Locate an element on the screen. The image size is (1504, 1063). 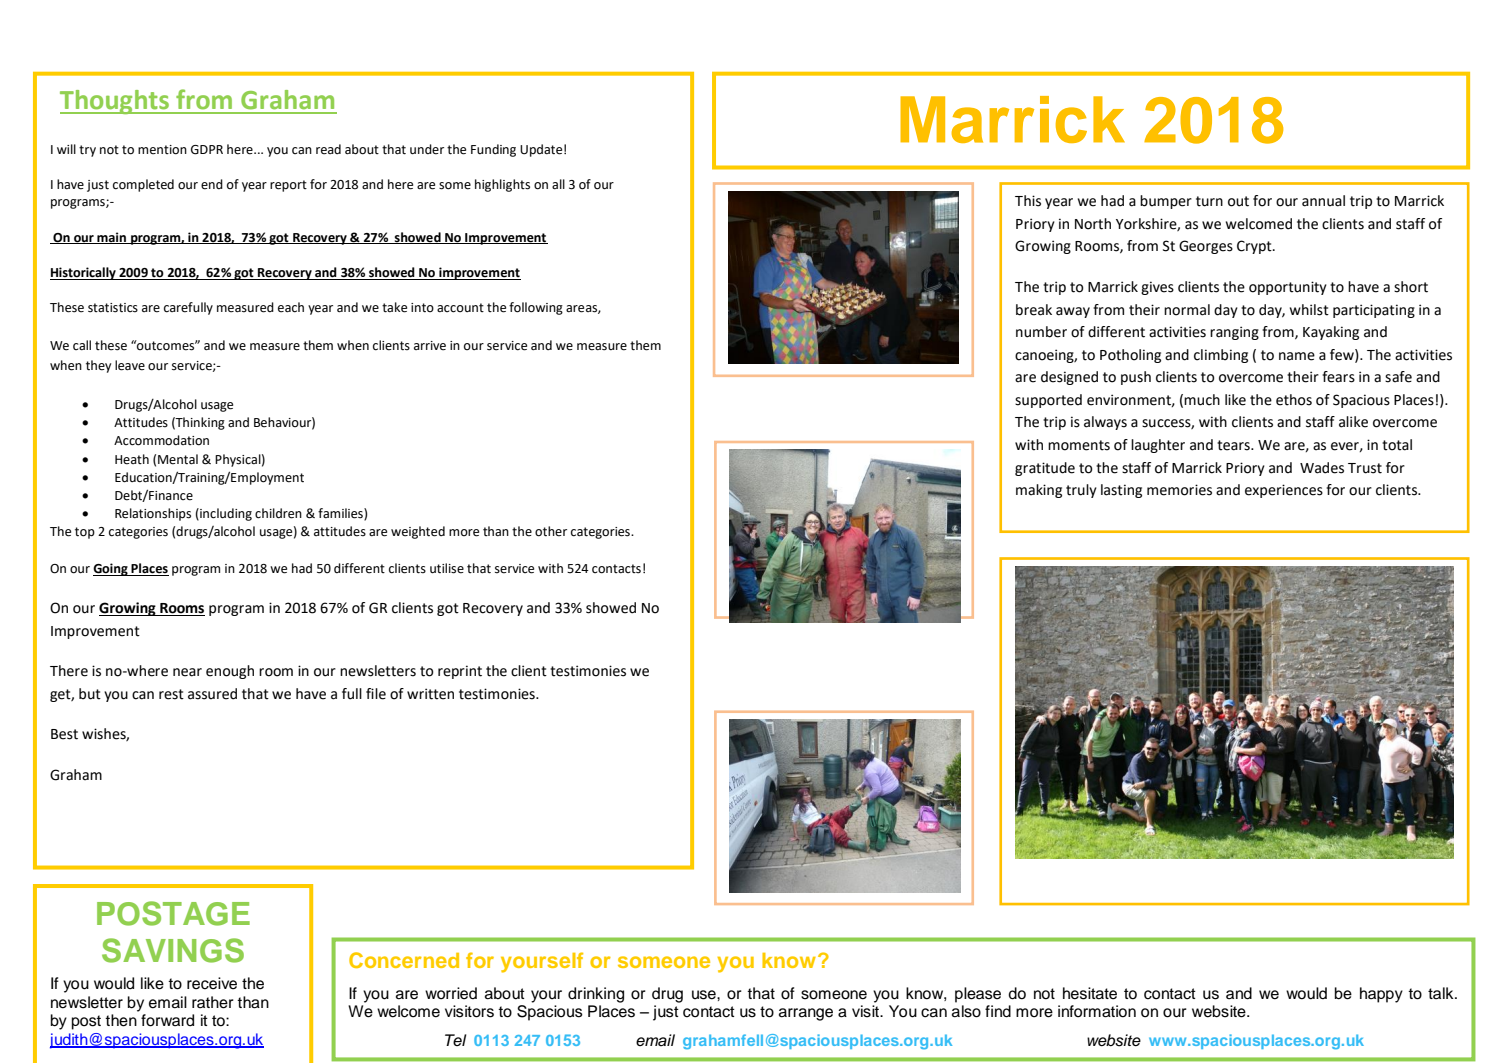
annual is located at coordinates (1323, 201).
